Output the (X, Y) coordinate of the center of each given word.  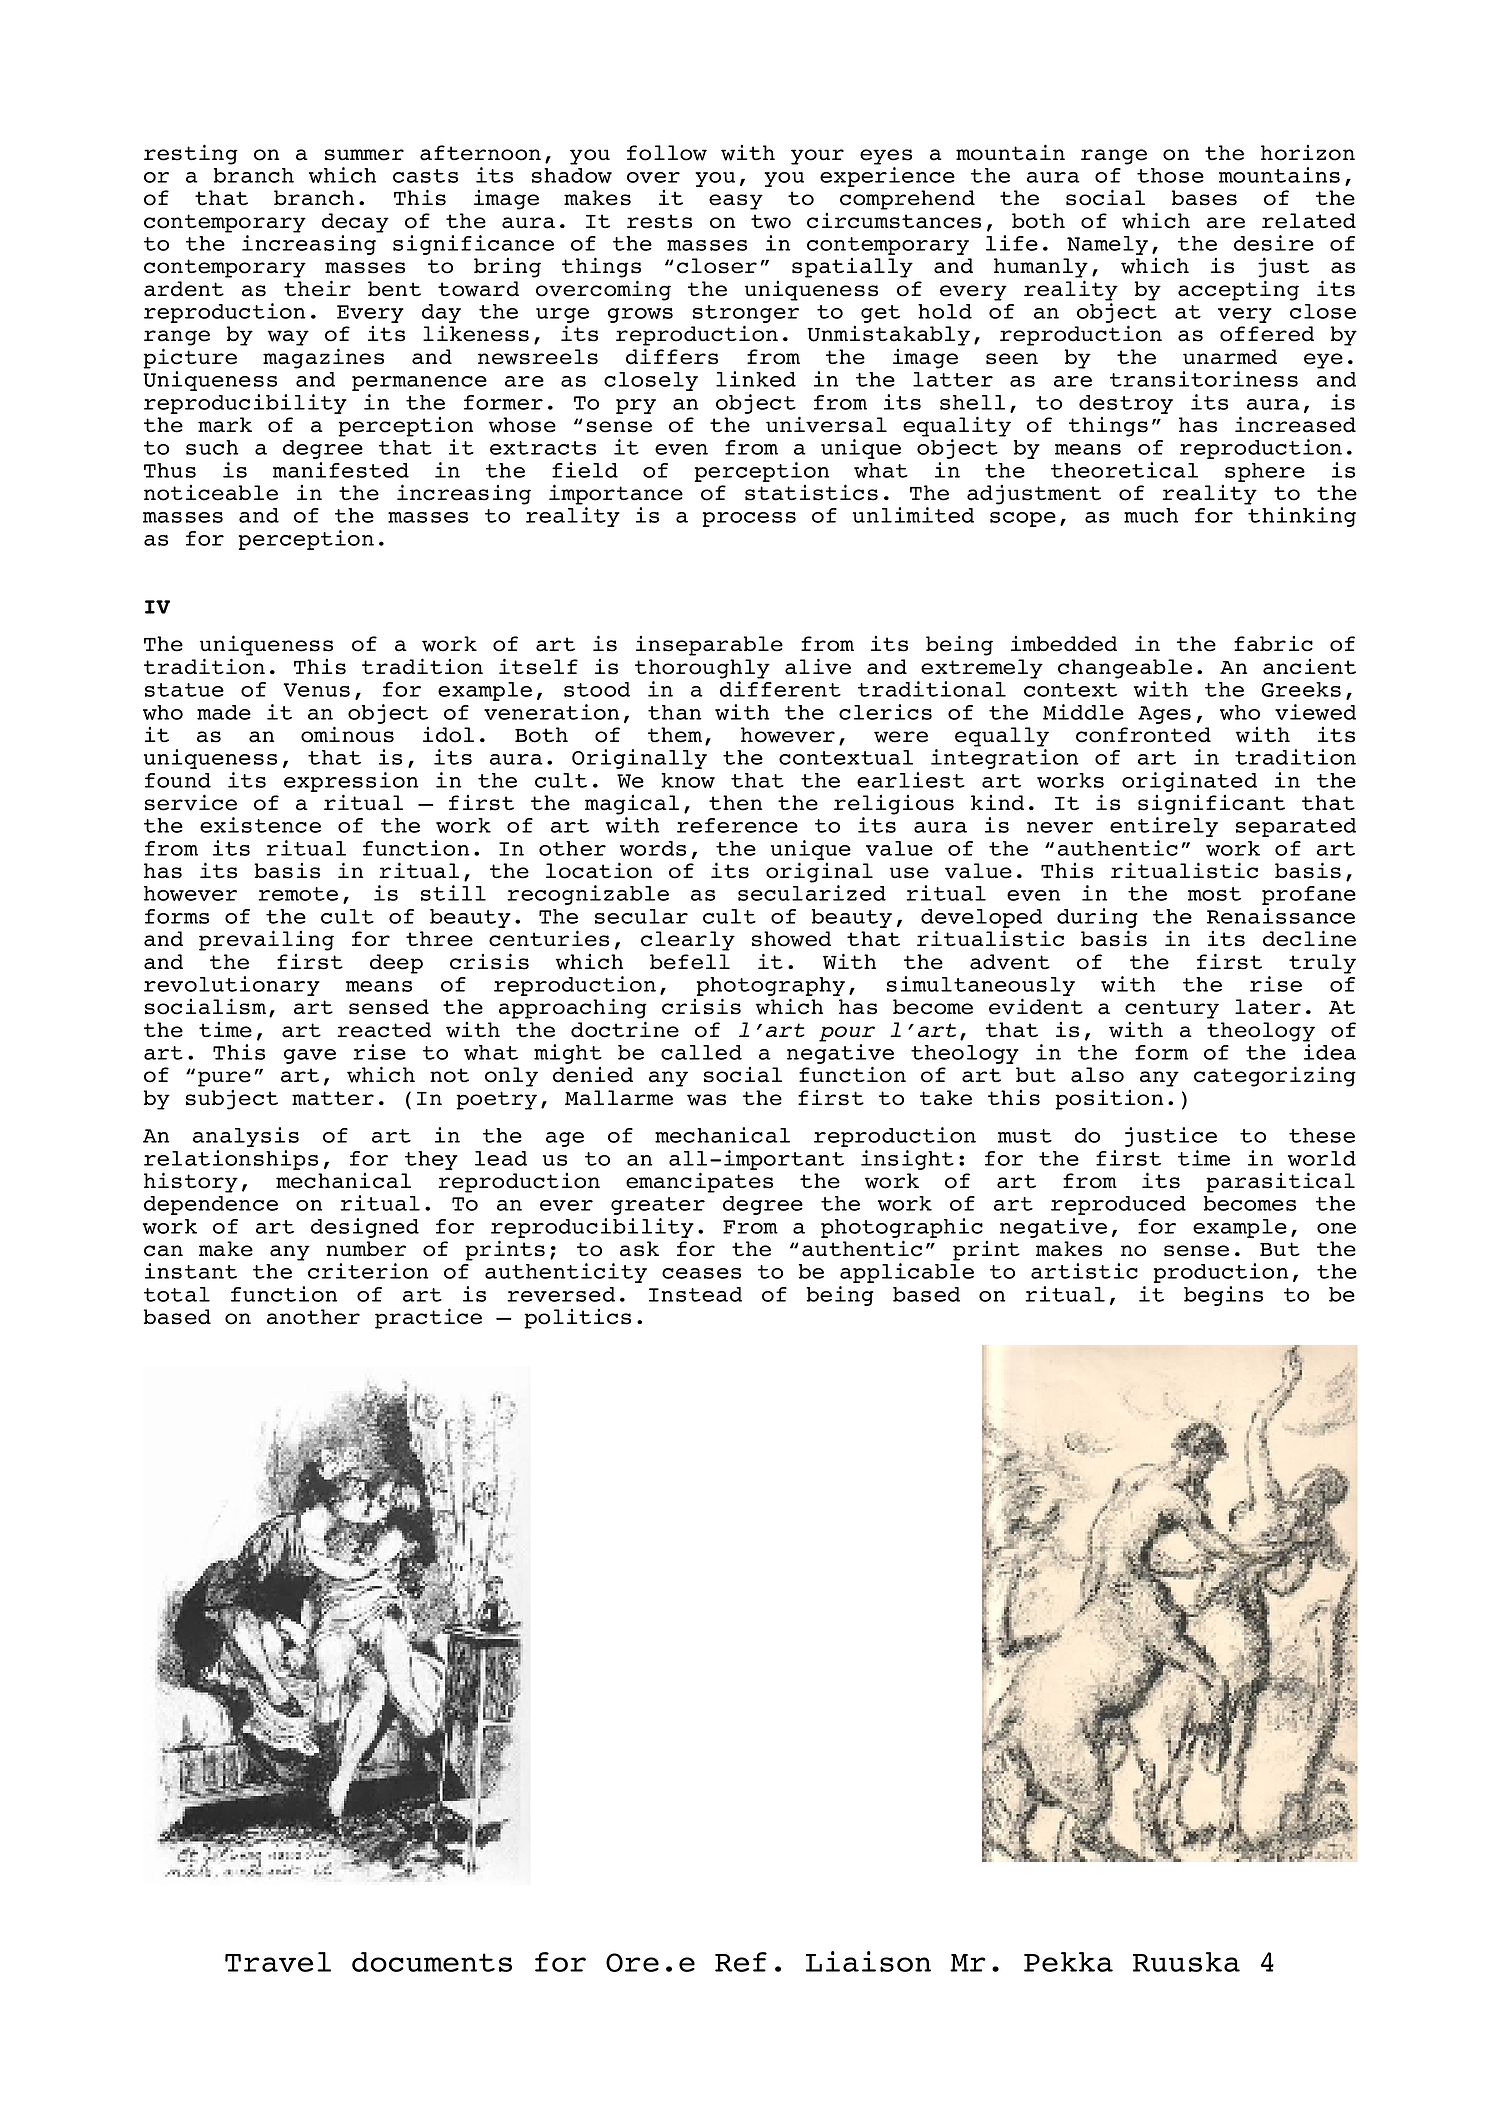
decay (355, 223)
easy (736, 202)
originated (1189, 782)
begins (1223, 1296)
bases (1204, 198)
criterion (368, 1271)
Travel (278, 1962)
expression (351, 782)
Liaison (868, 1961)
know (688, 780)
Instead (695, 1294)
